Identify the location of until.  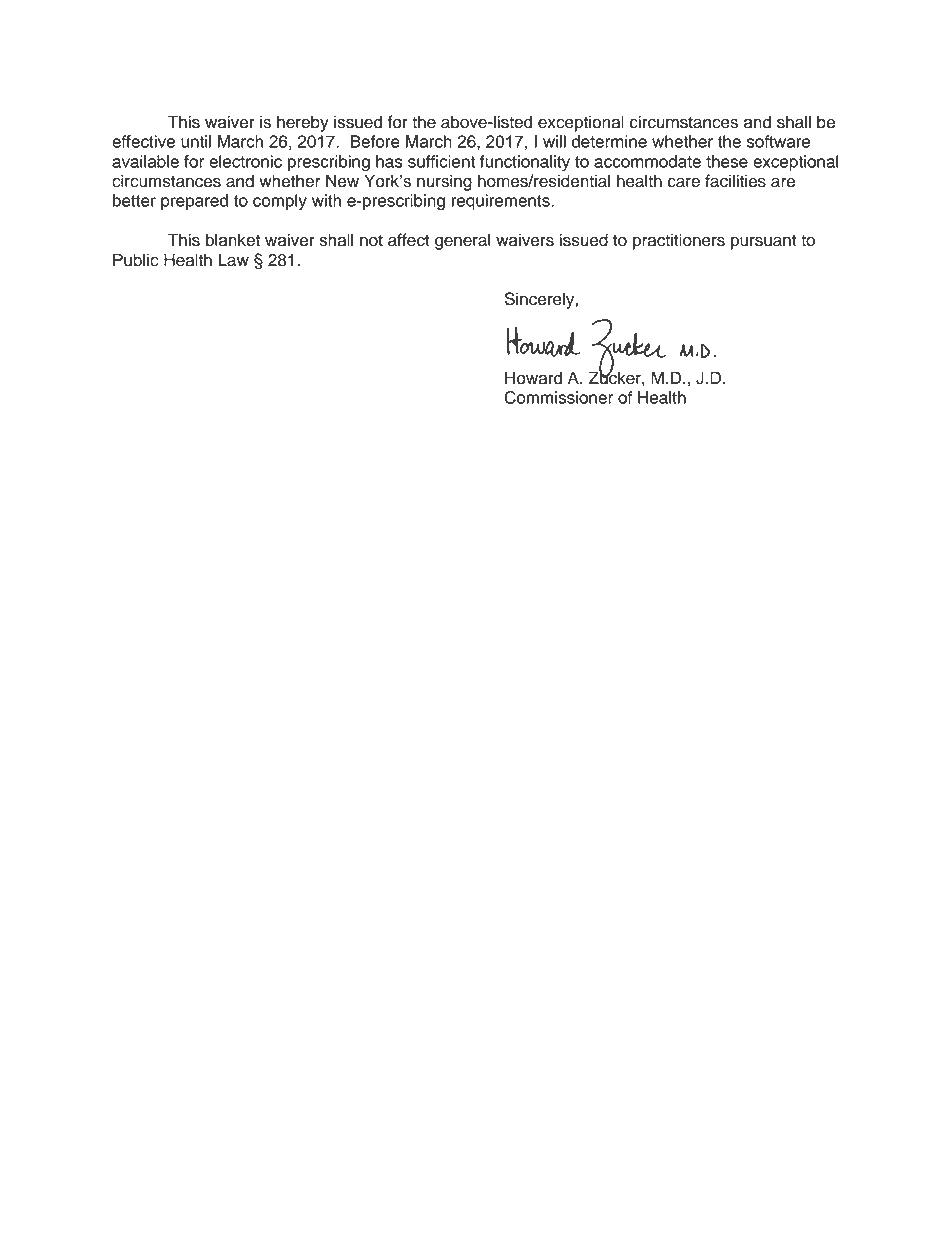
(196, 141).
